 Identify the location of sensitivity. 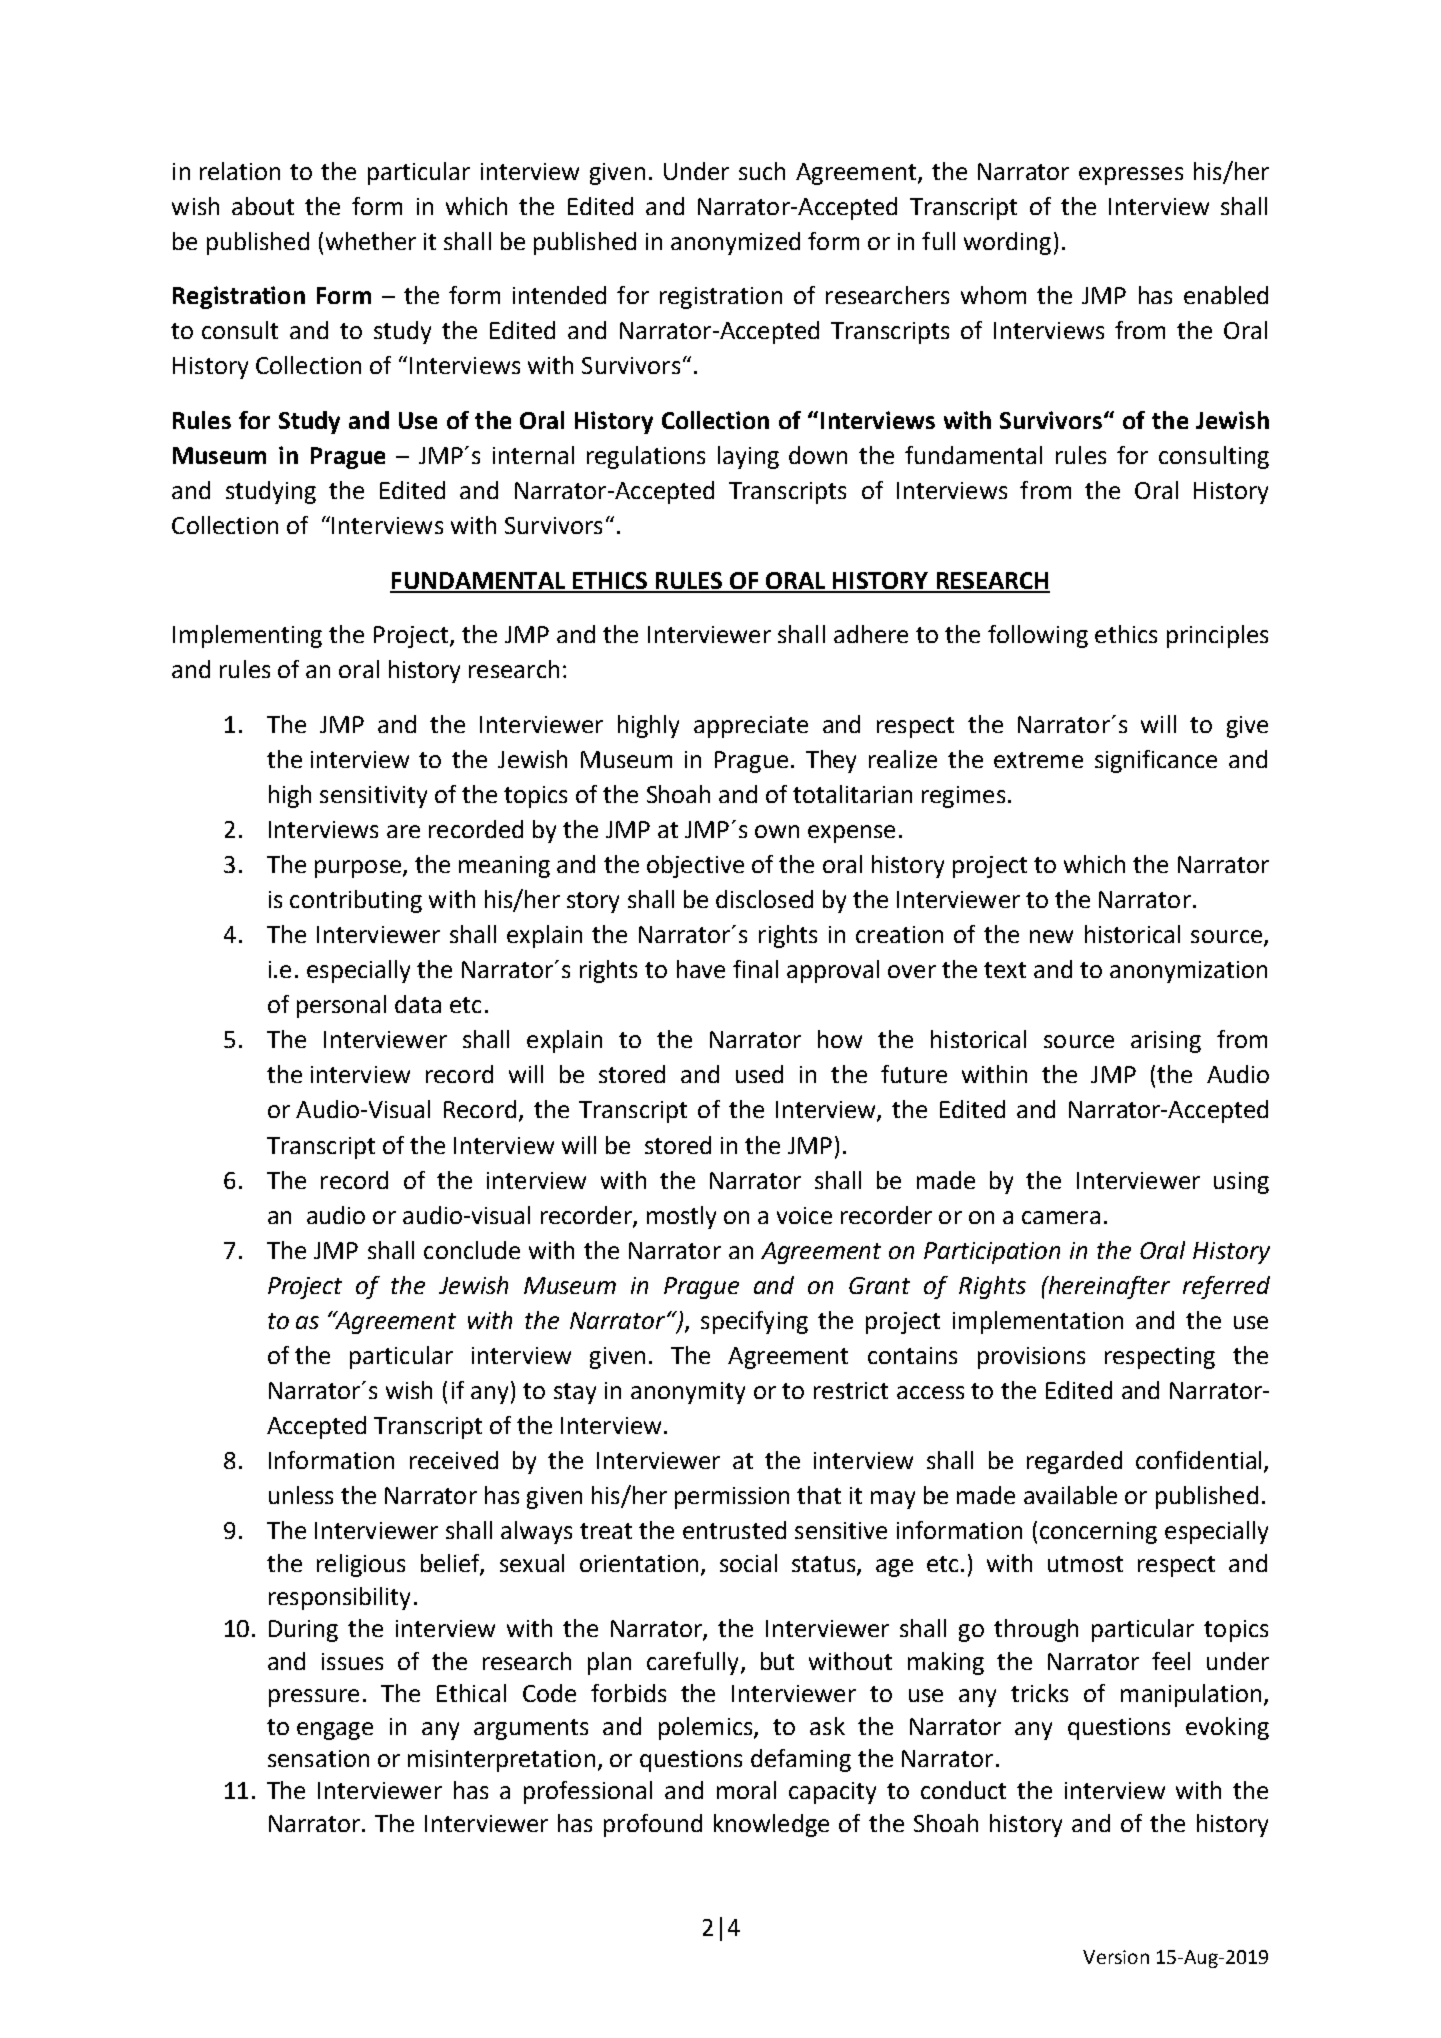
(373, 797).
